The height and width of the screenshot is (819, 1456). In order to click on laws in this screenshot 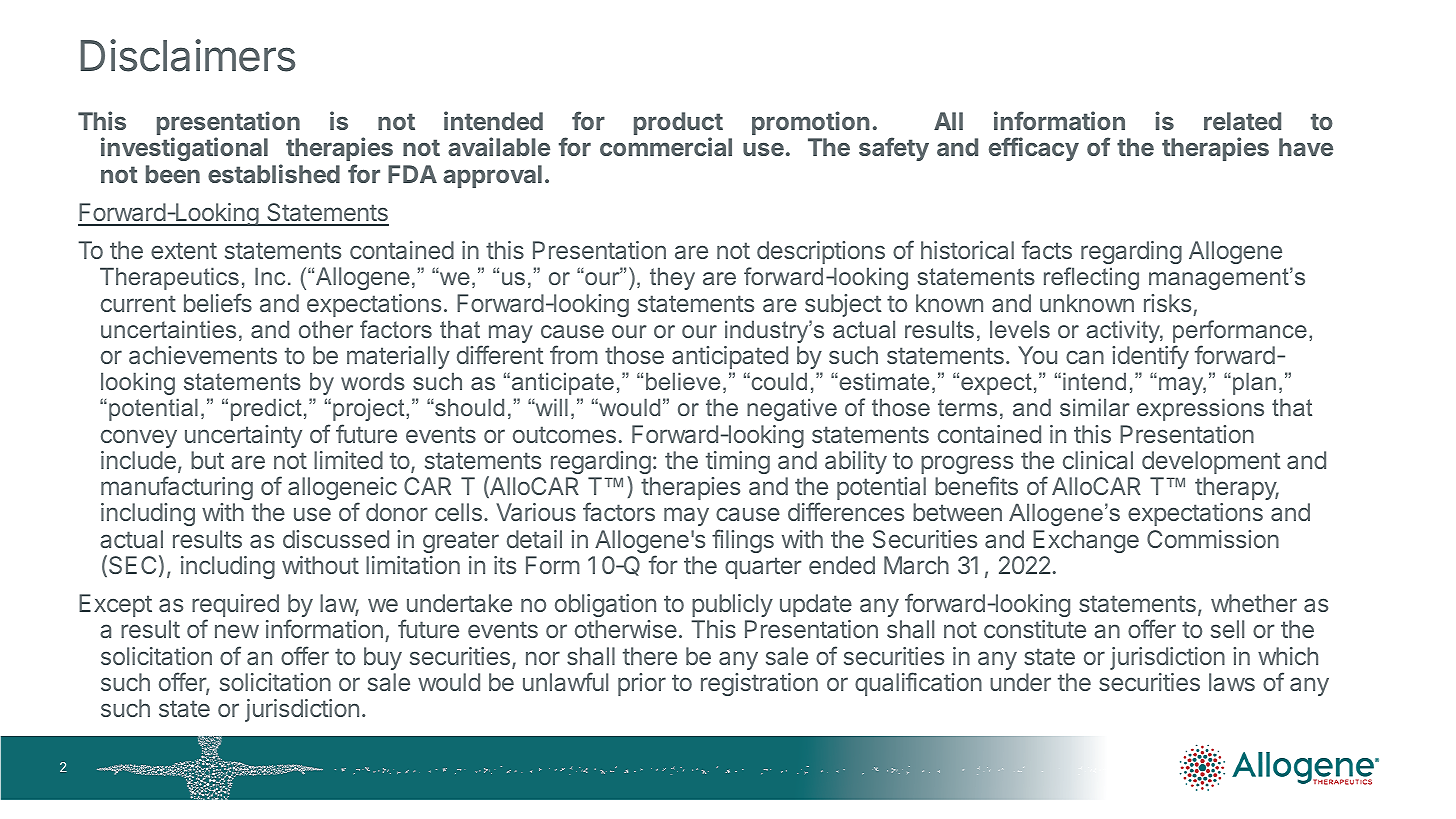, I will do `click(1232, 682)`.
